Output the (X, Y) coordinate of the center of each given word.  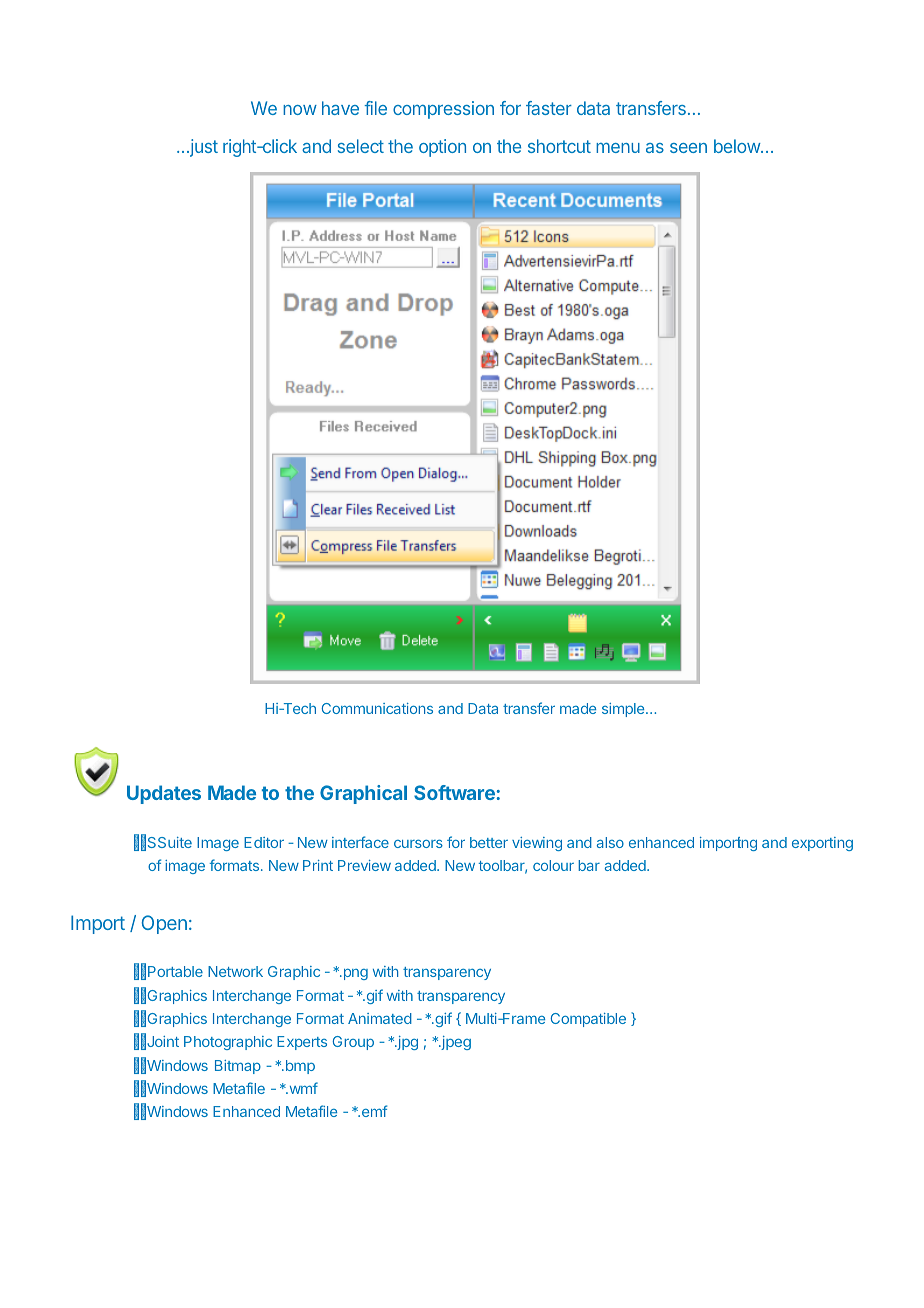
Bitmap (238, 1067)
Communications (377, 708)
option (442, 148)
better (489, 842)
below (738, 146)
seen (688, 148)
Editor (264, 842)
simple (624, 710)
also (610, 842)
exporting (822, 844)
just (203, 148)
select (361, 146)
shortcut (559, 146)
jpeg (455, 1043)
